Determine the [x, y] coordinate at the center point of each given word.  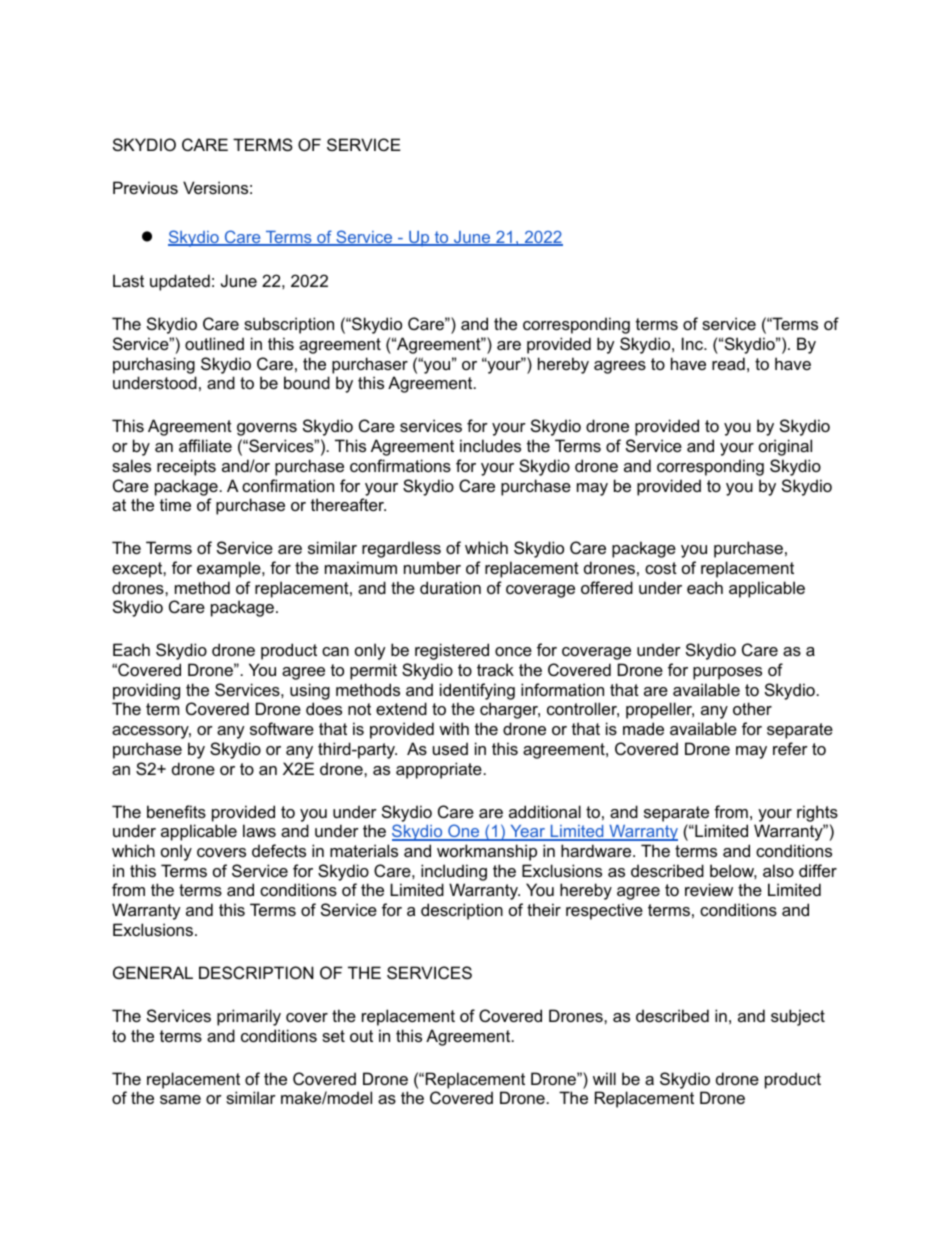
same [180, 1099]
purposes [727, 673]
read [728, 363]
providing [146, 691]
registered [452, 651]
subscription [289, 325]
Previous [145, 187]
